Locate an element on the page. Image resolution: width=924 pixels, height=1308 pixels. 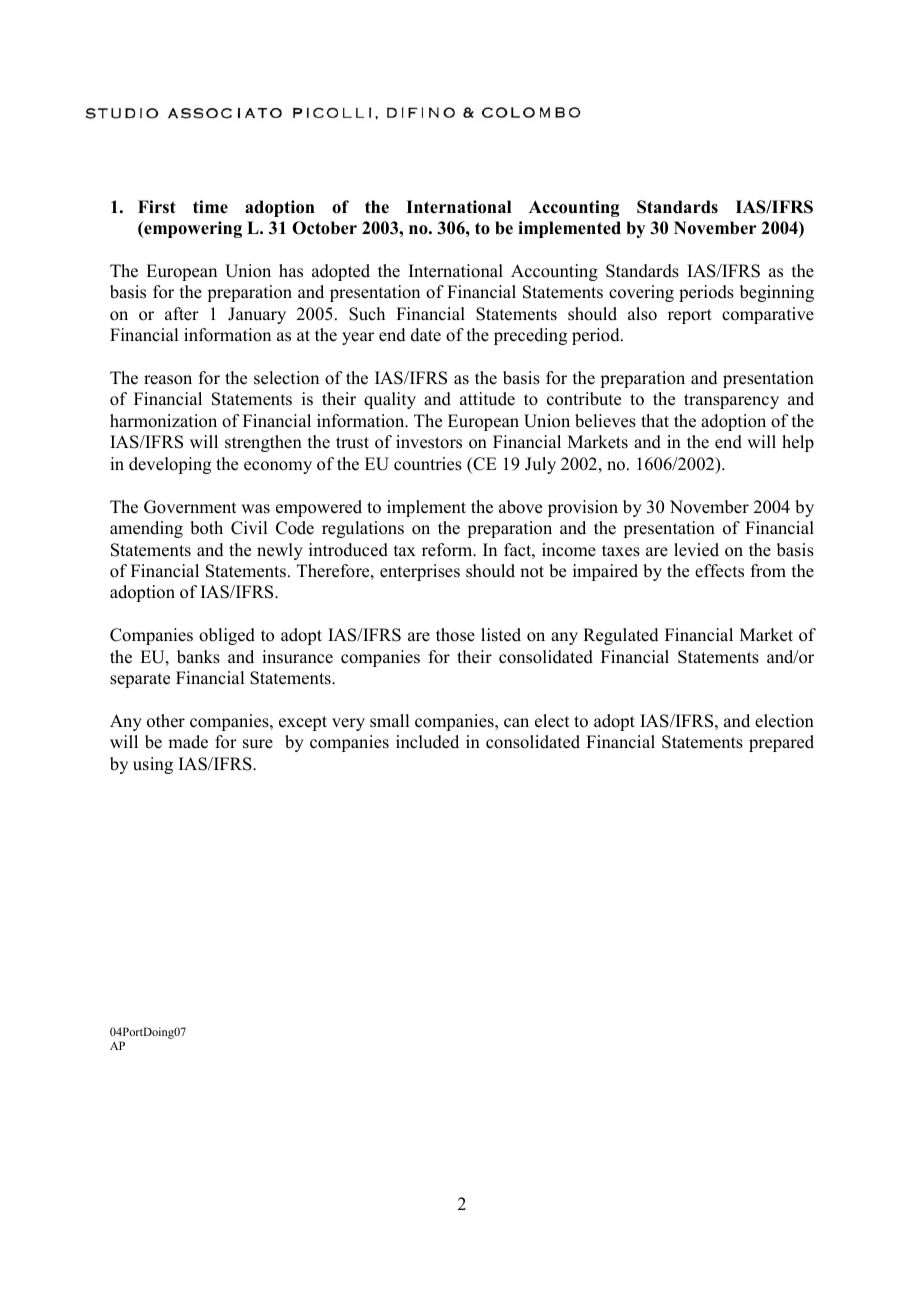
beginning is located at coordinates (777, 293).
